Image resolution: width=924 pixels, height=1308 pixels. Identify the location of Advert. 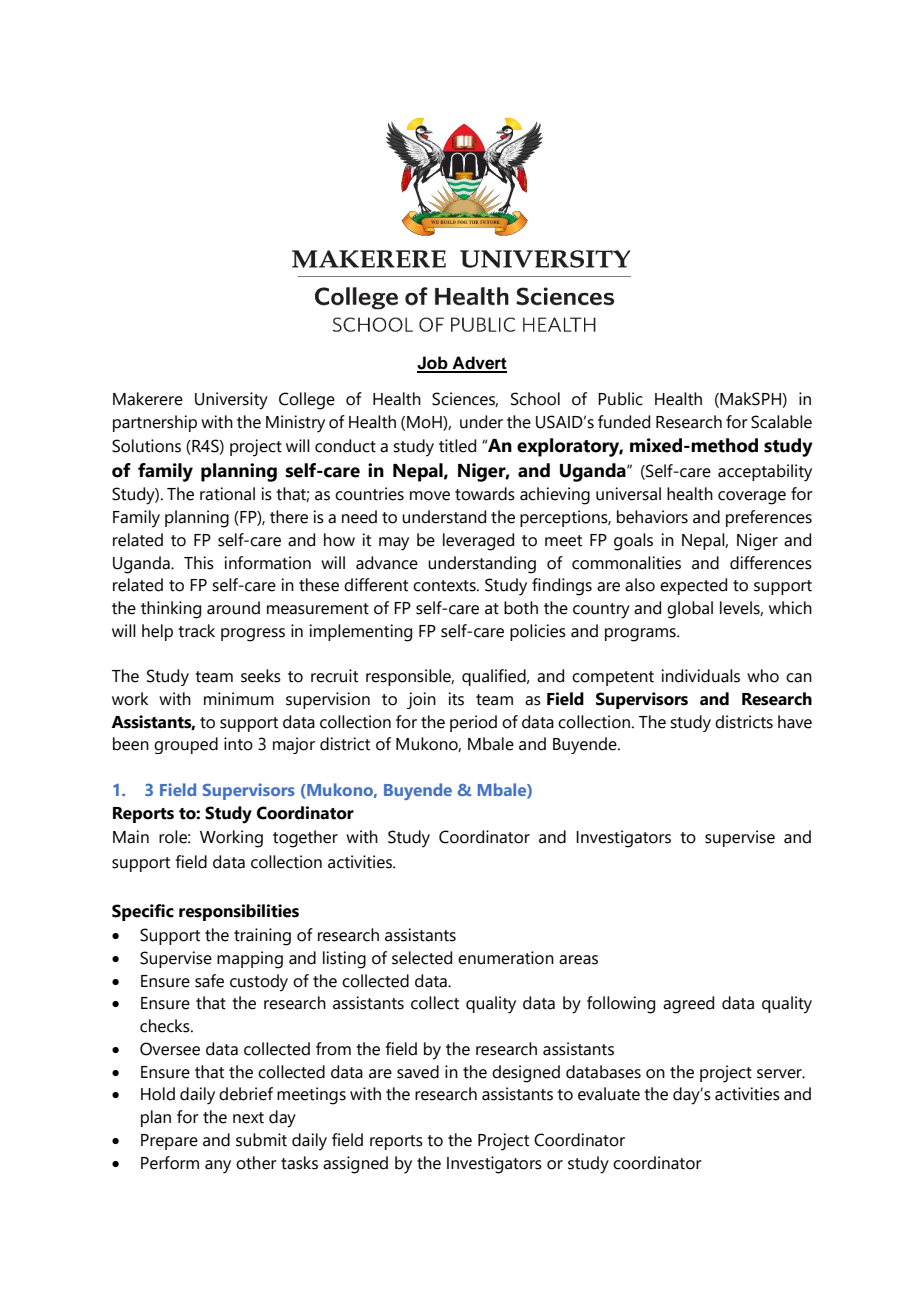
(479, 364).
